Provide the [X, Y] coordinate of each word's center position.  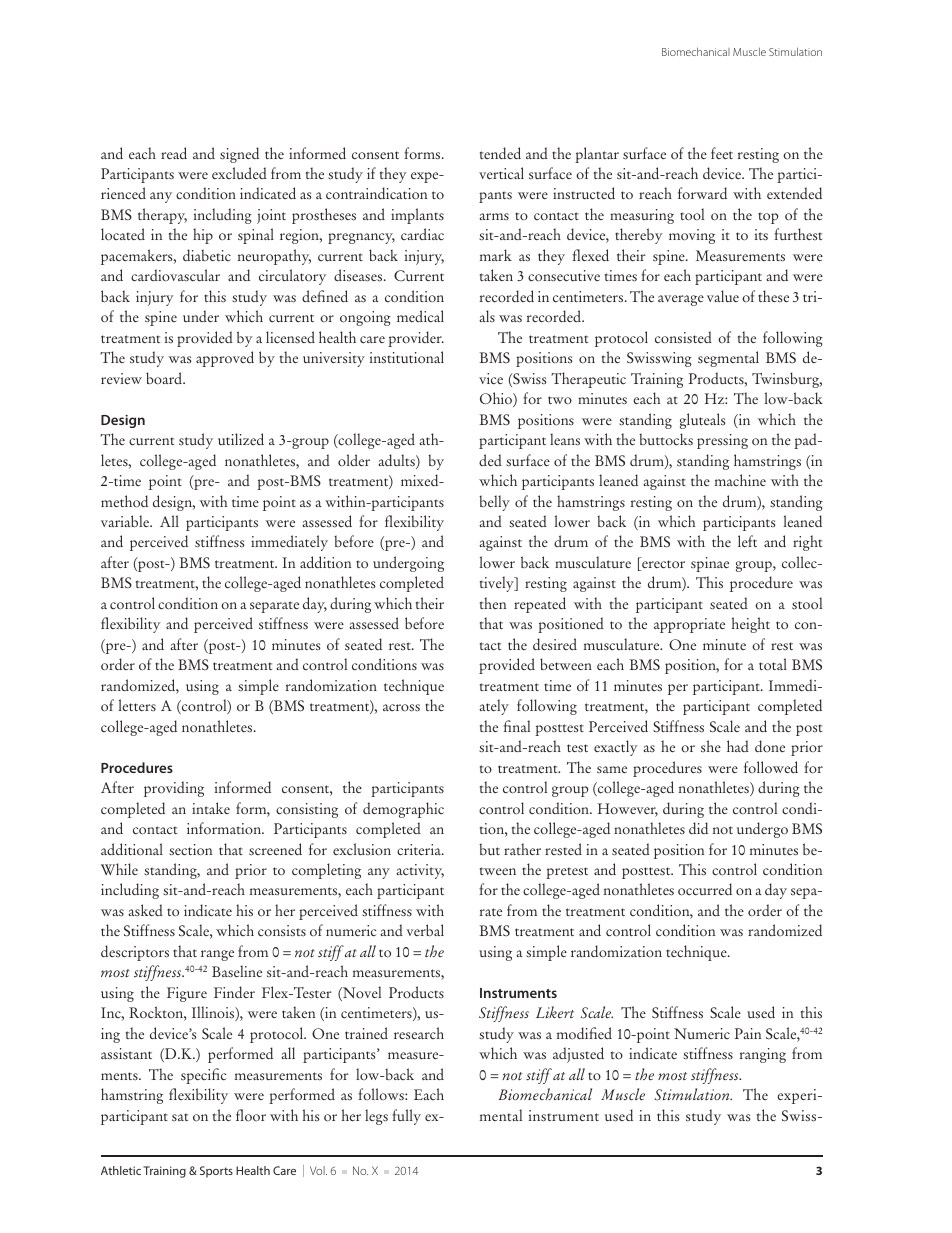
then [493, 603]
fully [406, 1117]
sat [180, 1117]
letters [137, 705]
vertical [501, 173]
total [773, 664]
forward [702, 193]
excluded [239, 173]
